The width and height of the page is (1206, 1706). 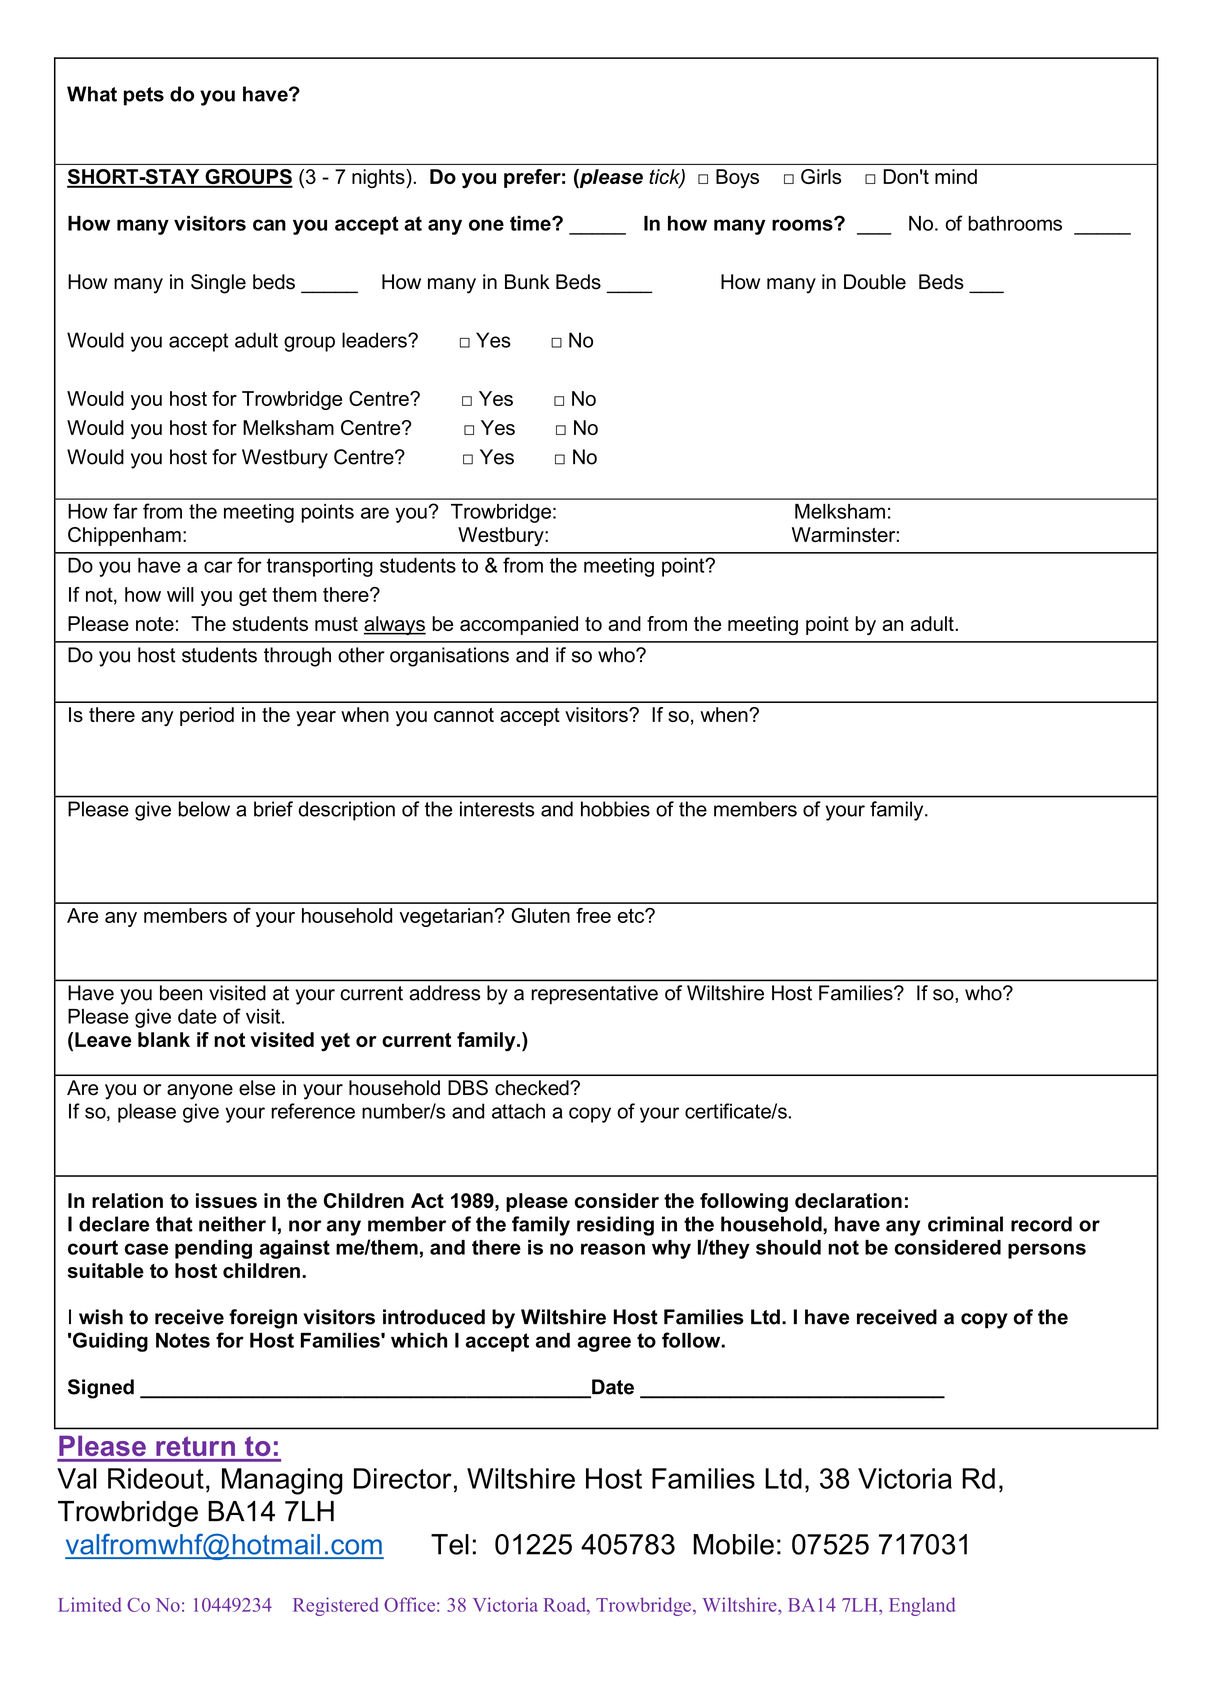 What do you see at coordinates (615, 1226) in the page?
I see `residing` at bounding box center [615, 1226].
